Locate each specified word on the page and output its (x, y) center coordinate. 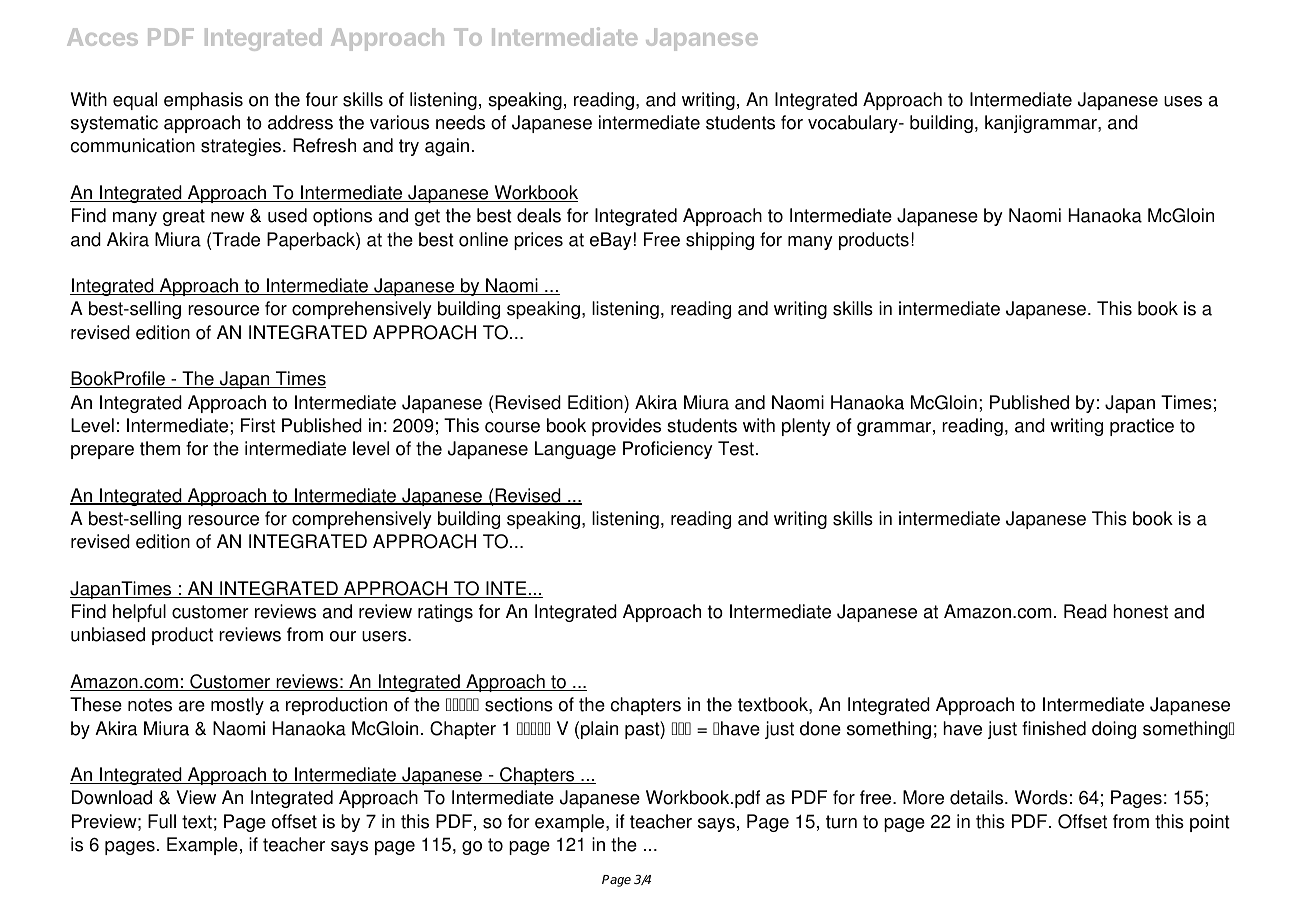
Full (162, 821)
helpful (139, 613)
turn (841, 822)
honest (1140, 611)
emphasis (203, 101)
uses (1183, 101)
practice (1142, 427)
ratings (445, 613)
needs (460, 122)
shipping (720, 241)
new (227, 217)
